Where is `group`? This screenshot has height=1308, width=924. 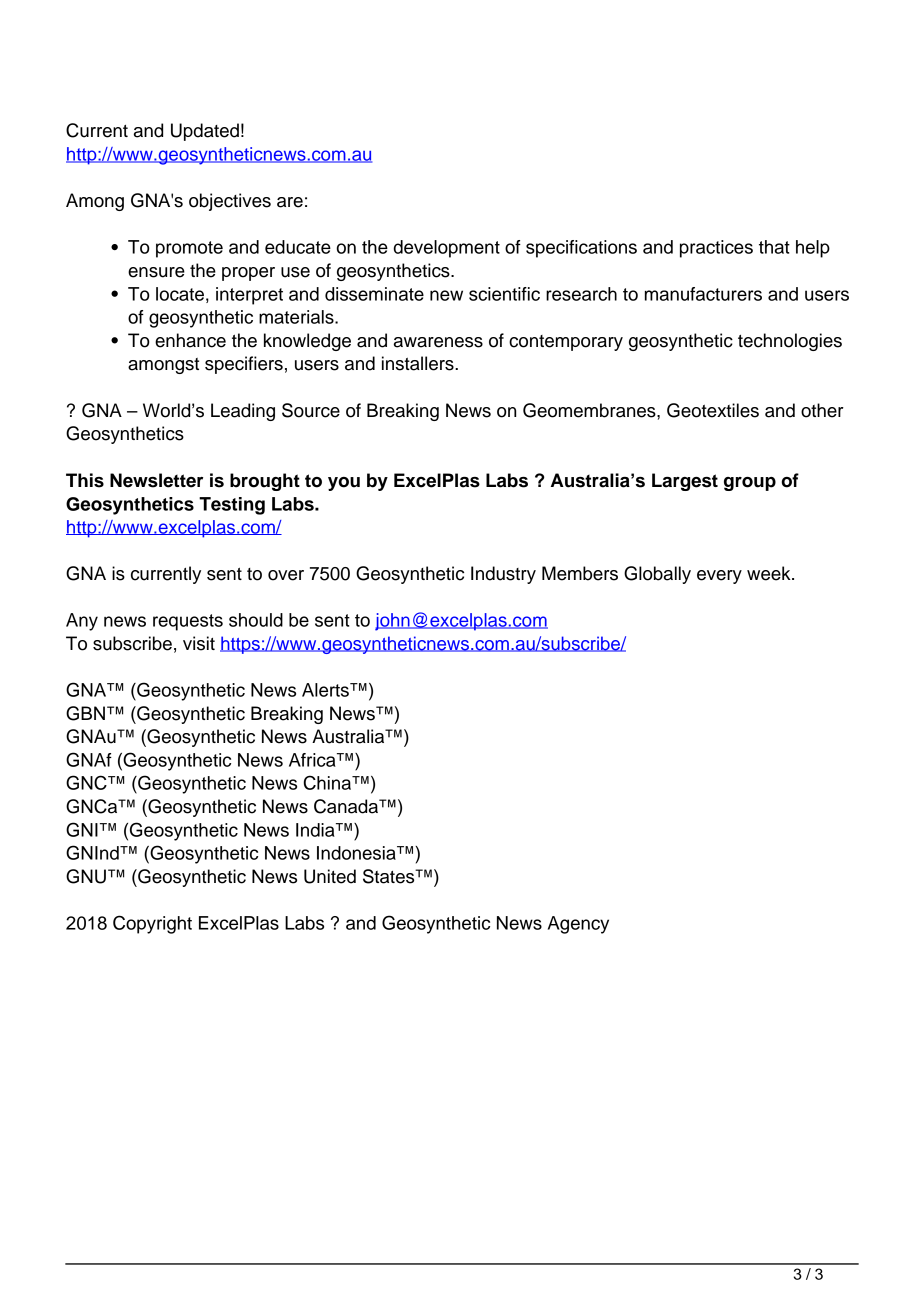
group is located at coordinates (750, 484).
